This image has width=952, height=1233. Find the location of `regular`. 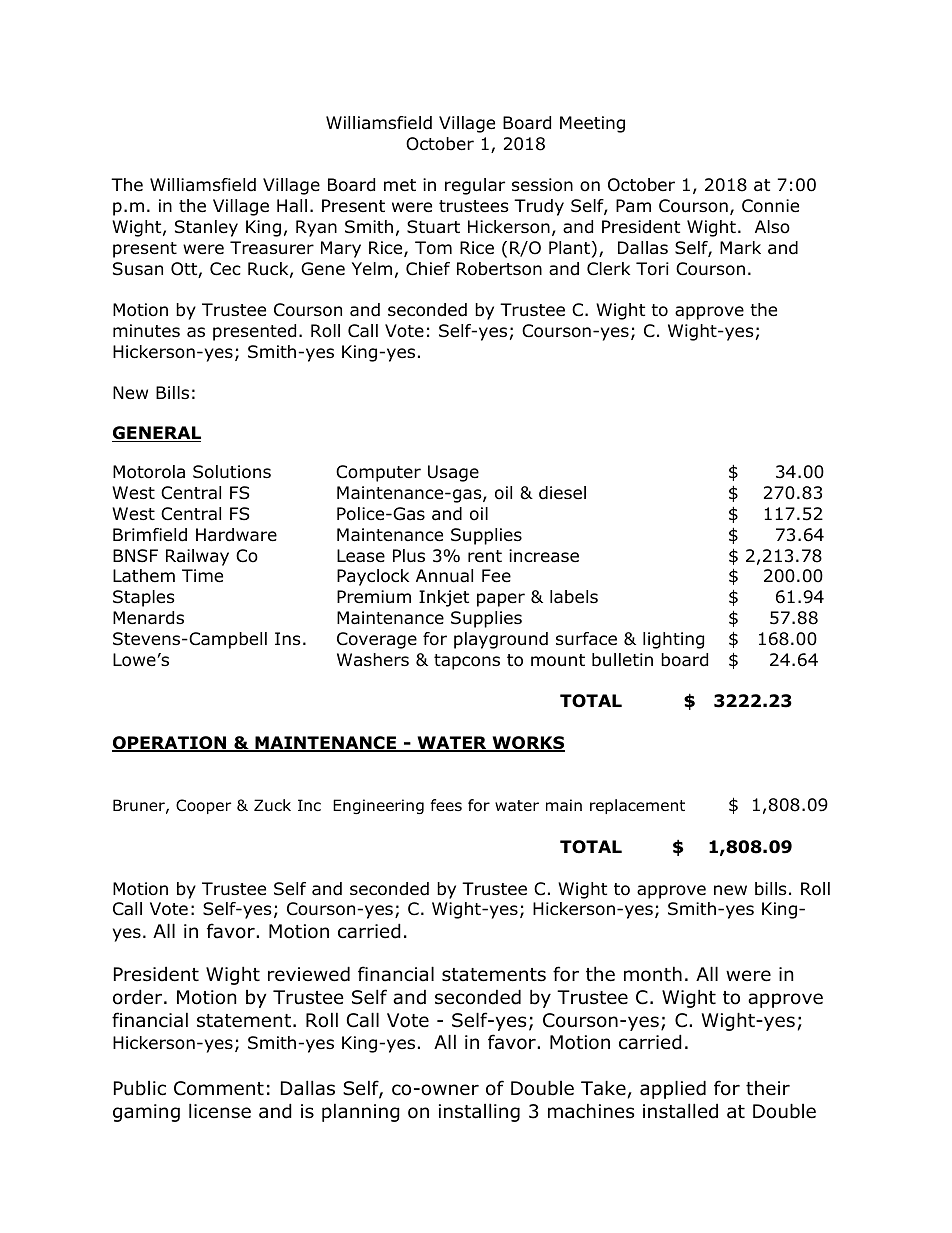

regular is located at coordinates (475, 186).
